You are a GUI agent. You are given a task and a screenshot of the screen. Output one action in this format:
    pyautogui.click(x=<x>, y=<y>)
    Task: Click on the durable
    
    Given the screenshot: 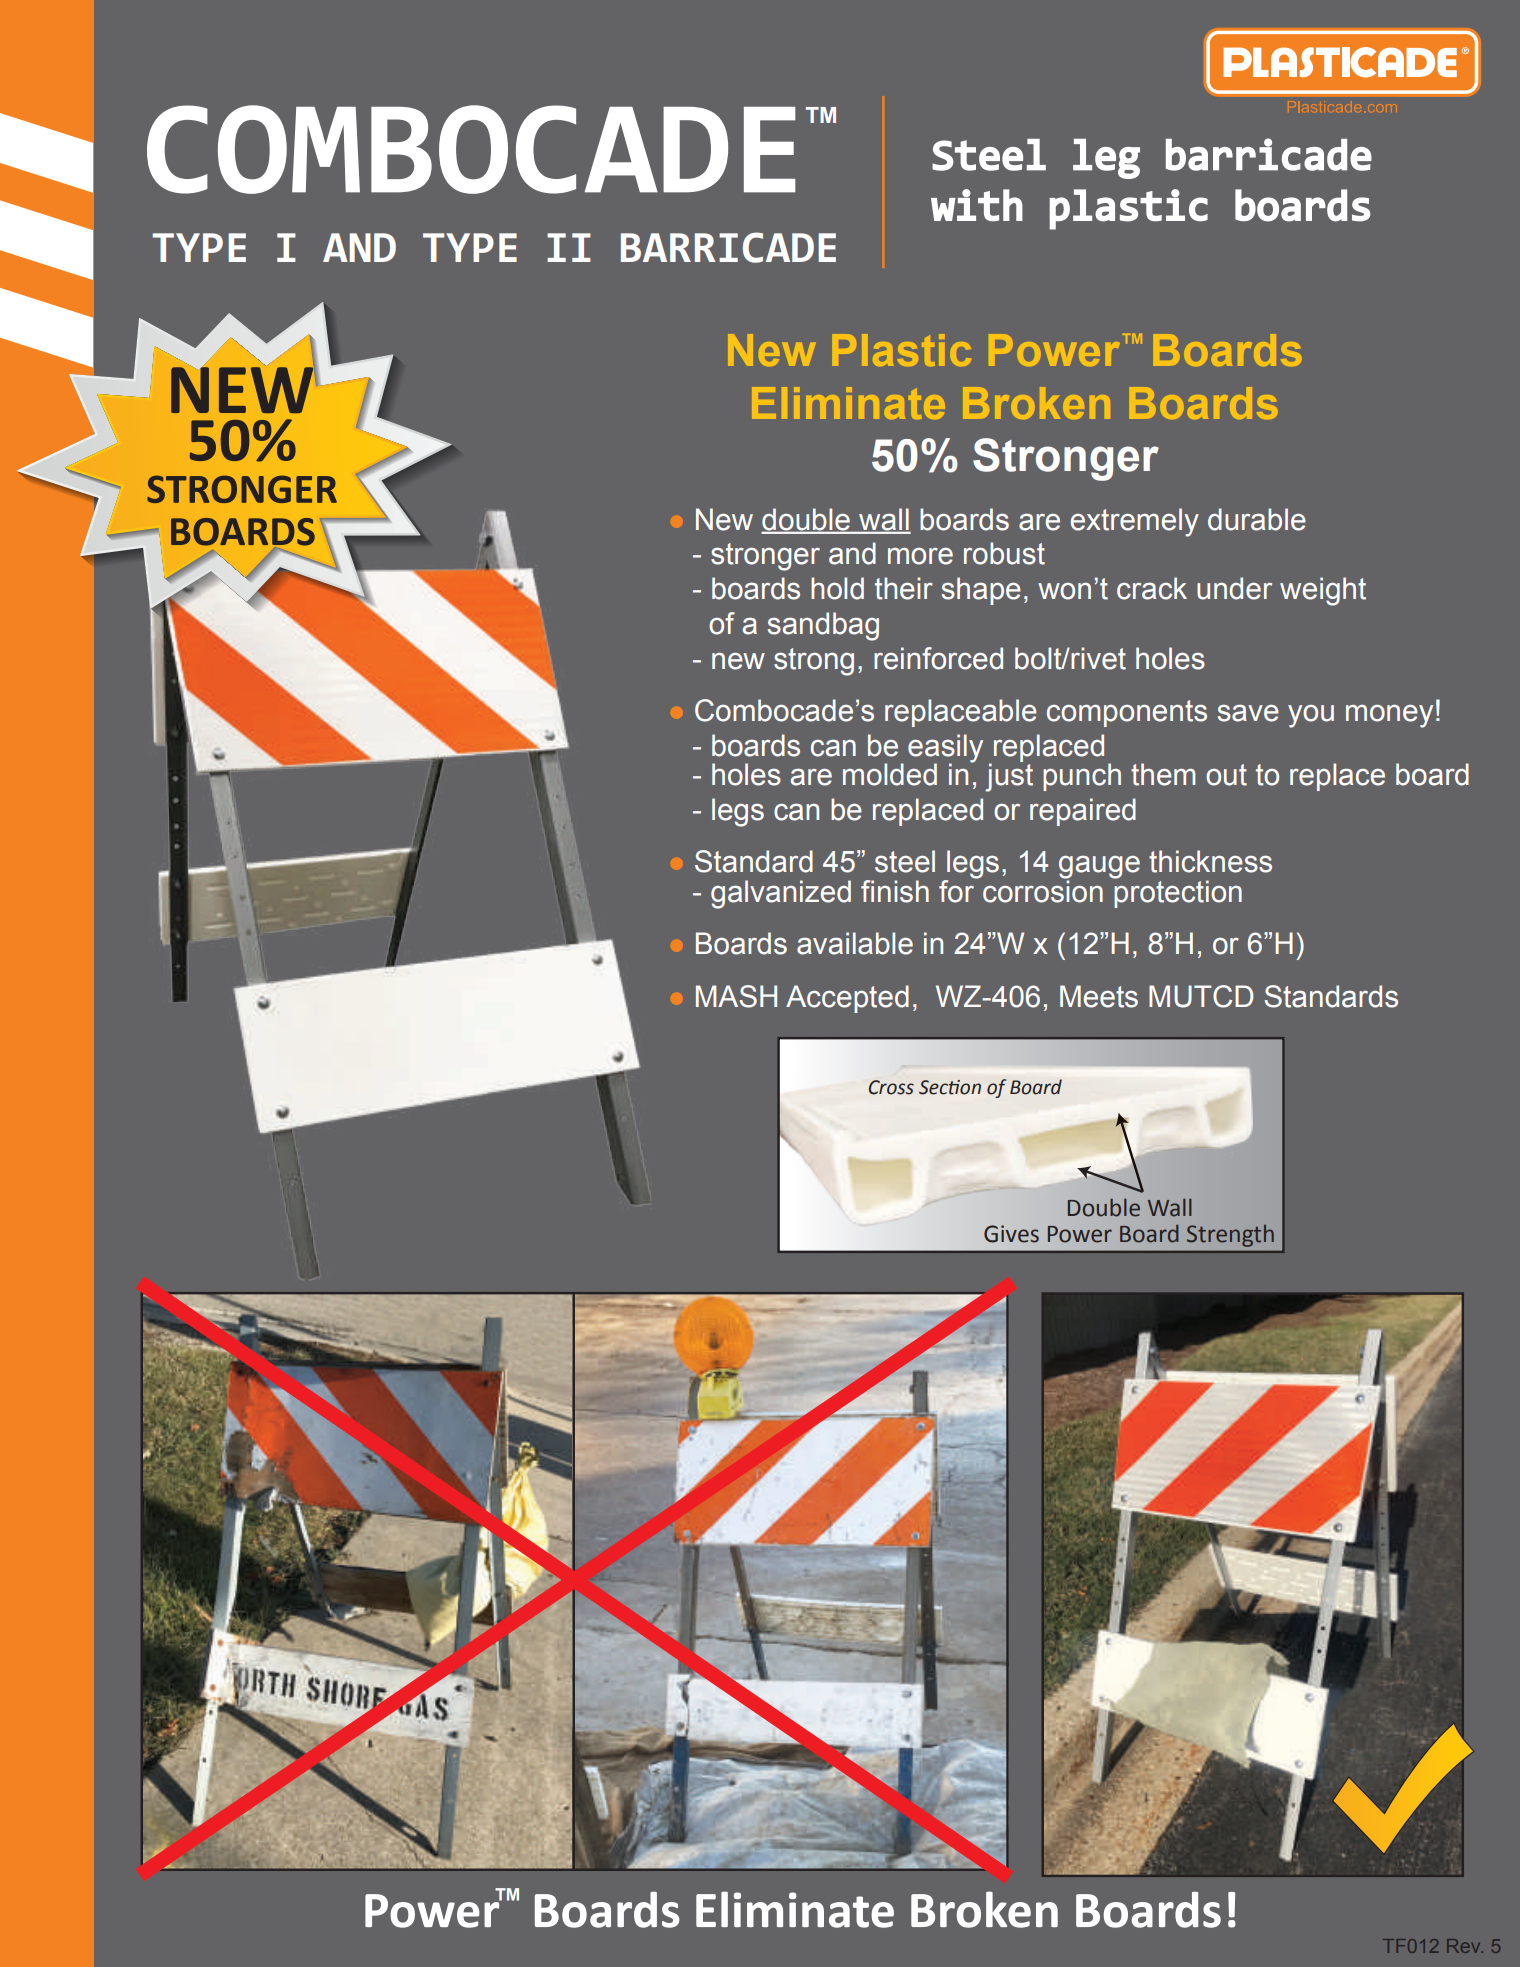 What is the action you would take?
    pyautogui.click(x=1257, y=519)
